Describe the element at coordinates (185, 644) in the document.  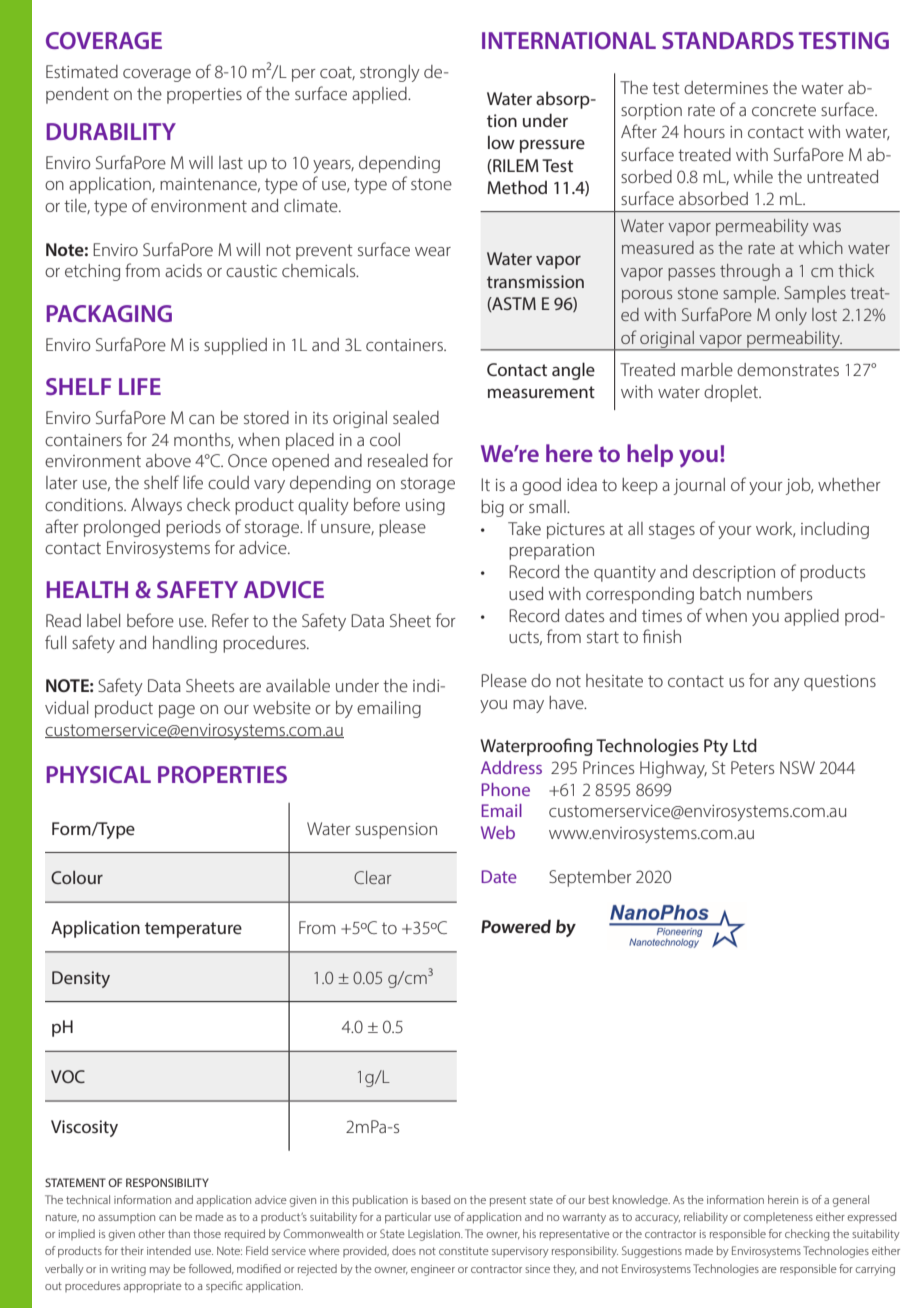
I see `handling` at that location.
